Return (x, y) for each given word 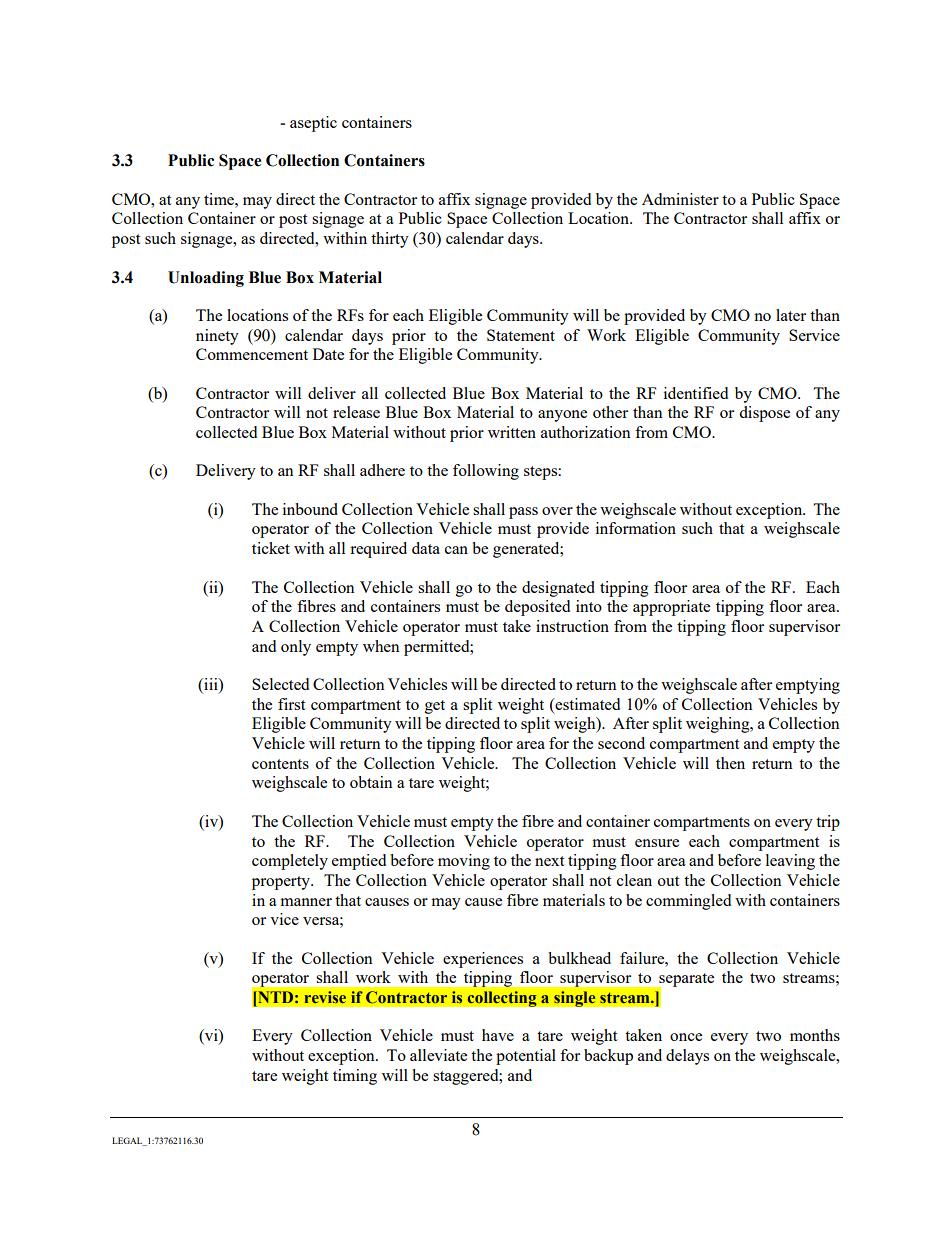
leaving (790, 862)
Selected (280, 684)
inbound (310, 509)
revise (325, 997)
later (791, 315)
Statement (521, 335)
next (549, 861)
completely (290, 862)
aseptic (313, 124)
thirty (390, 240)
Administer (680, 199)
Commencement (252, 354)
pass (523, 513)
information (636, 528)
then (730, 763)
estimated (586, 704)
